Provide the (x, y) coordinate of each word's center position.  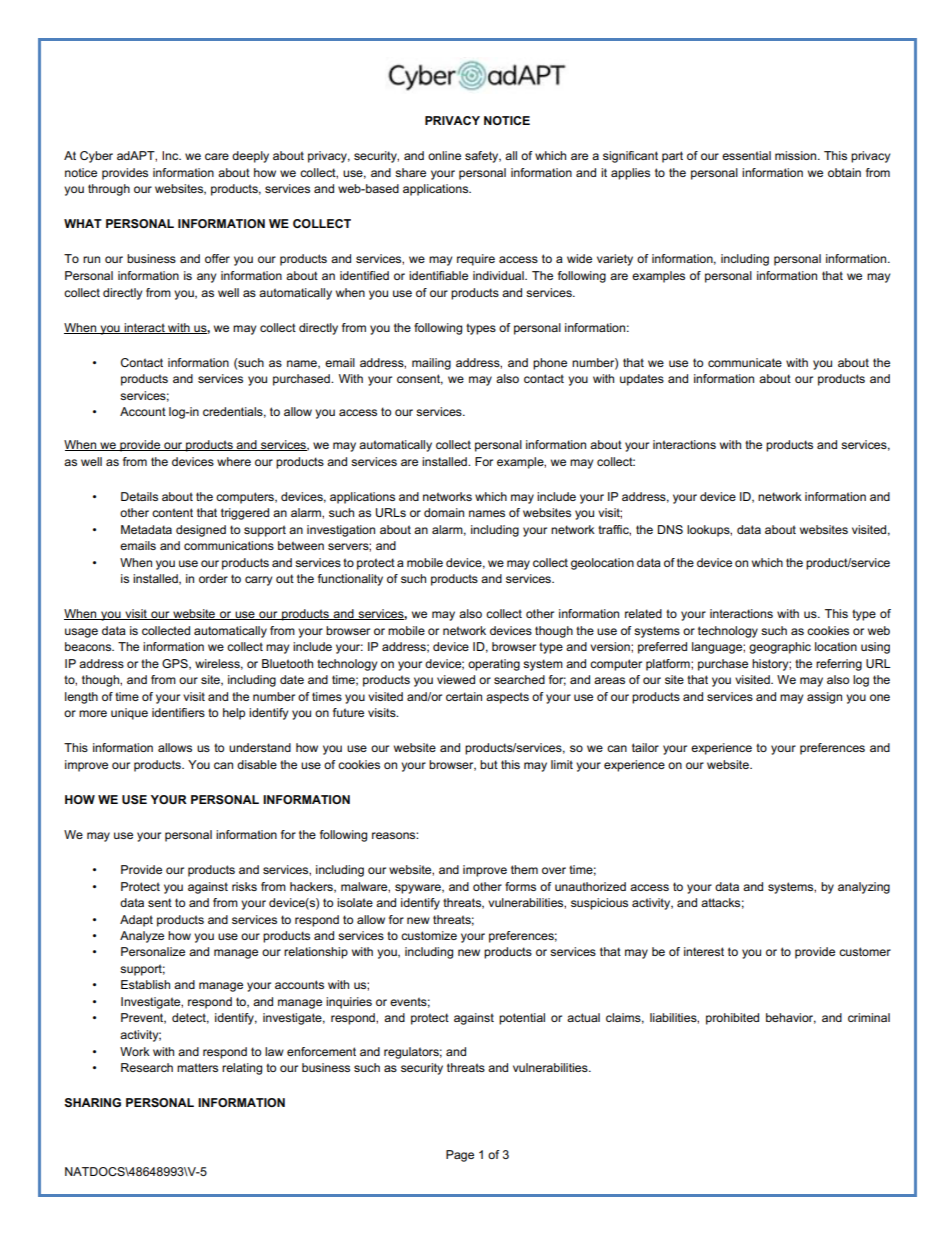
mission (797, 155)
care (217, 156)
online (444, 155)
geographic (780, 648)
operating (494, 665)
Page (460, 1156)
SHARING (92, 1102)
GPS (176, 664)
